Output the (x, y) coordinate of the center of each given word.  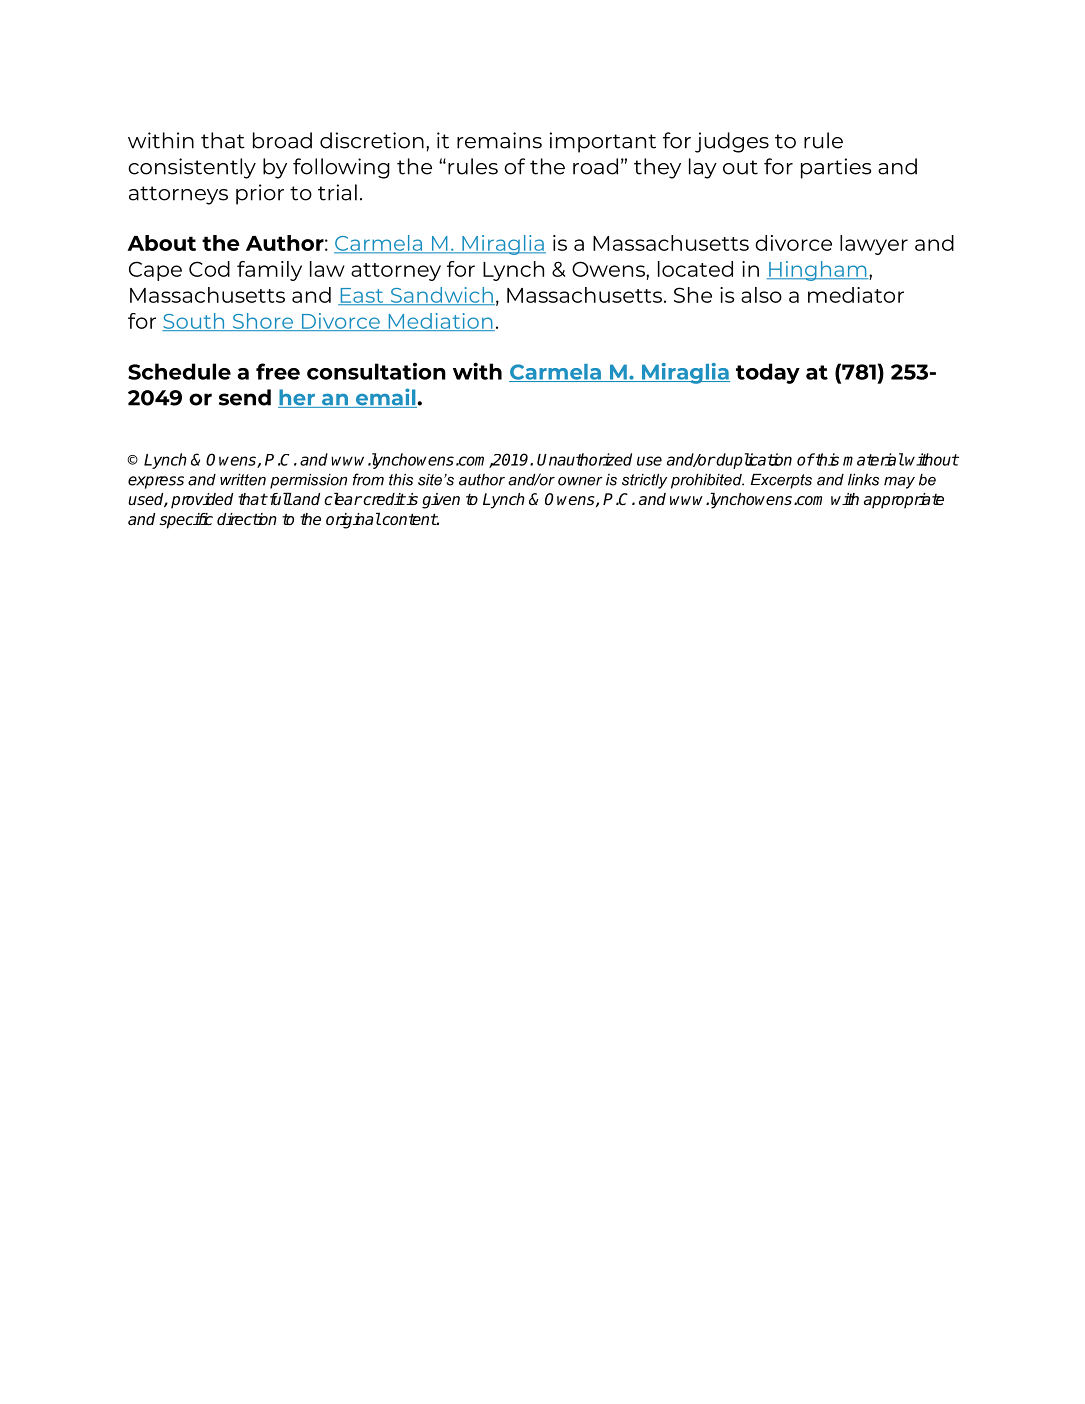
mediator (856, 295)
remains (499, 140)
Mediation (440, 322)
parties (836, 168)
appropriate (904, 501)
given (441, 501)
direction (247, 519)
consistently (192, 168)
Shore (263, 322)
